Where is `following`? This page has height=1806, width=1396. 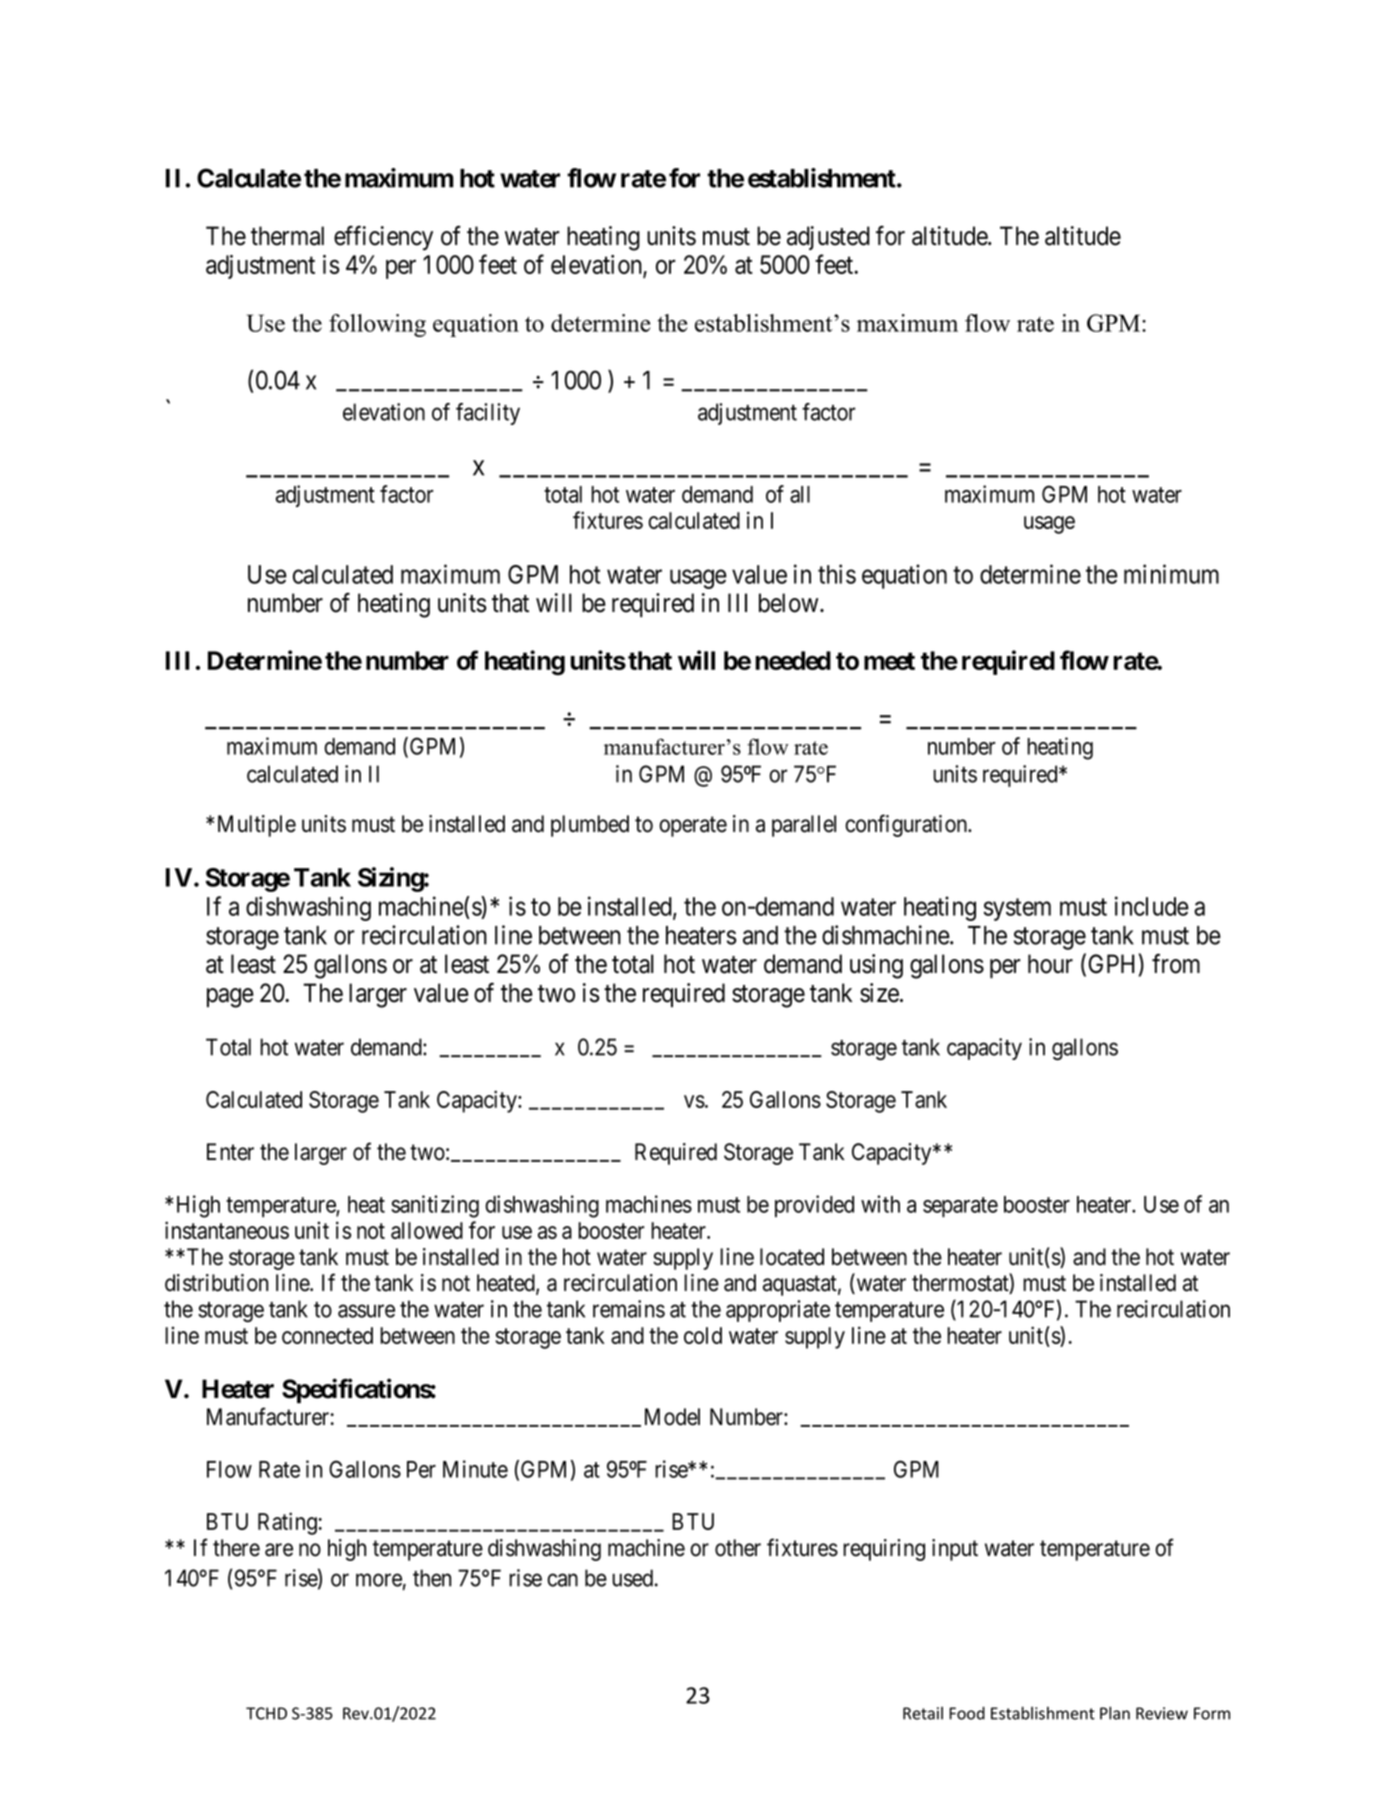
following is located at coordinates (377, 325).
